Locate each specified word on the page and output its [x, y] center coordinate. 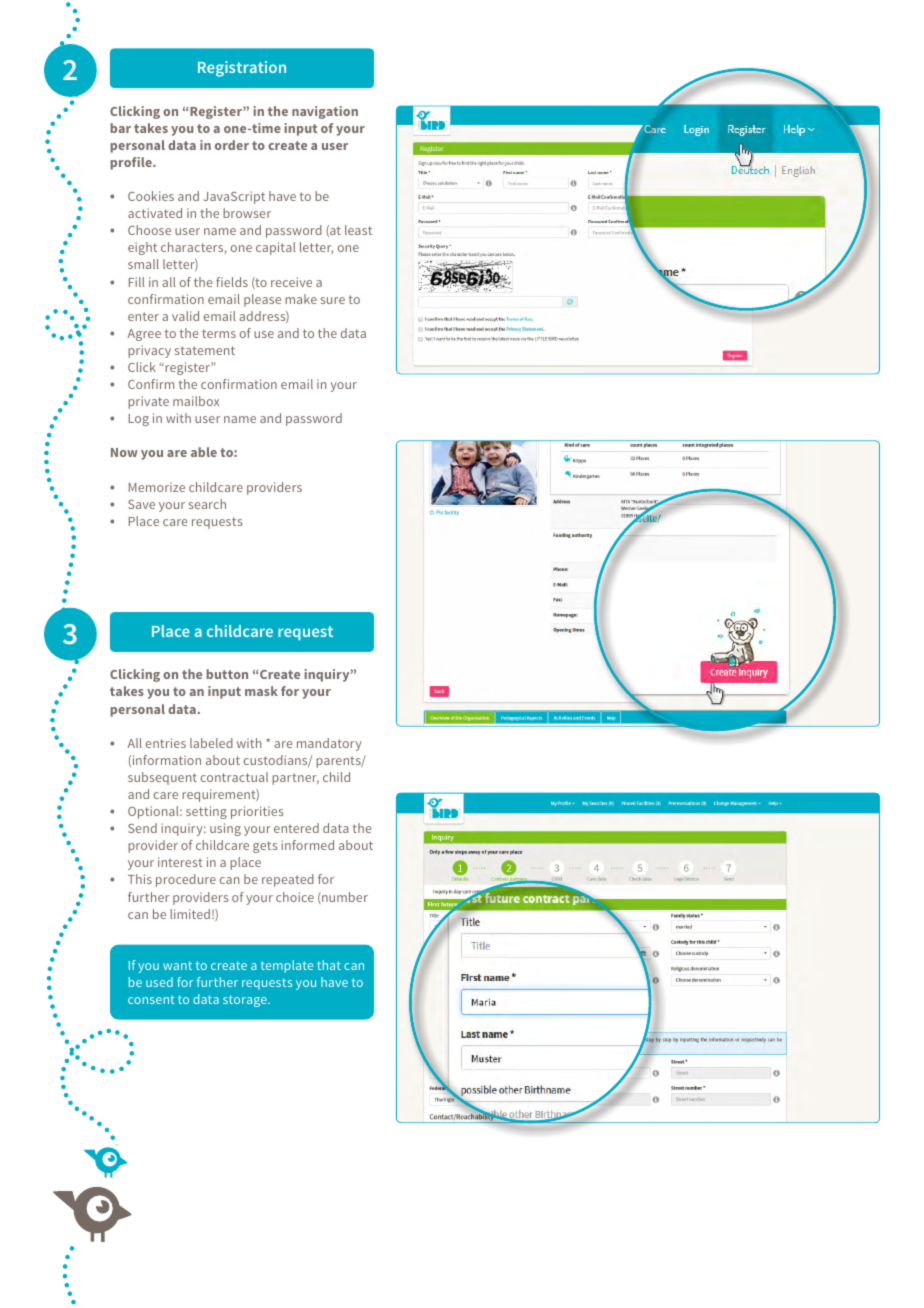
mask [261, 691]
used [159, 982]
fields [232, 282]
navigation [325, 112]
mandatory [329, 744]
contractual [234, 777]
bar [120, 128]
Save [141, 504]
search [207, 504]
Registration [242, 69]
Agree [144, 335]
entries [166, 743]
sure [333, 300]
